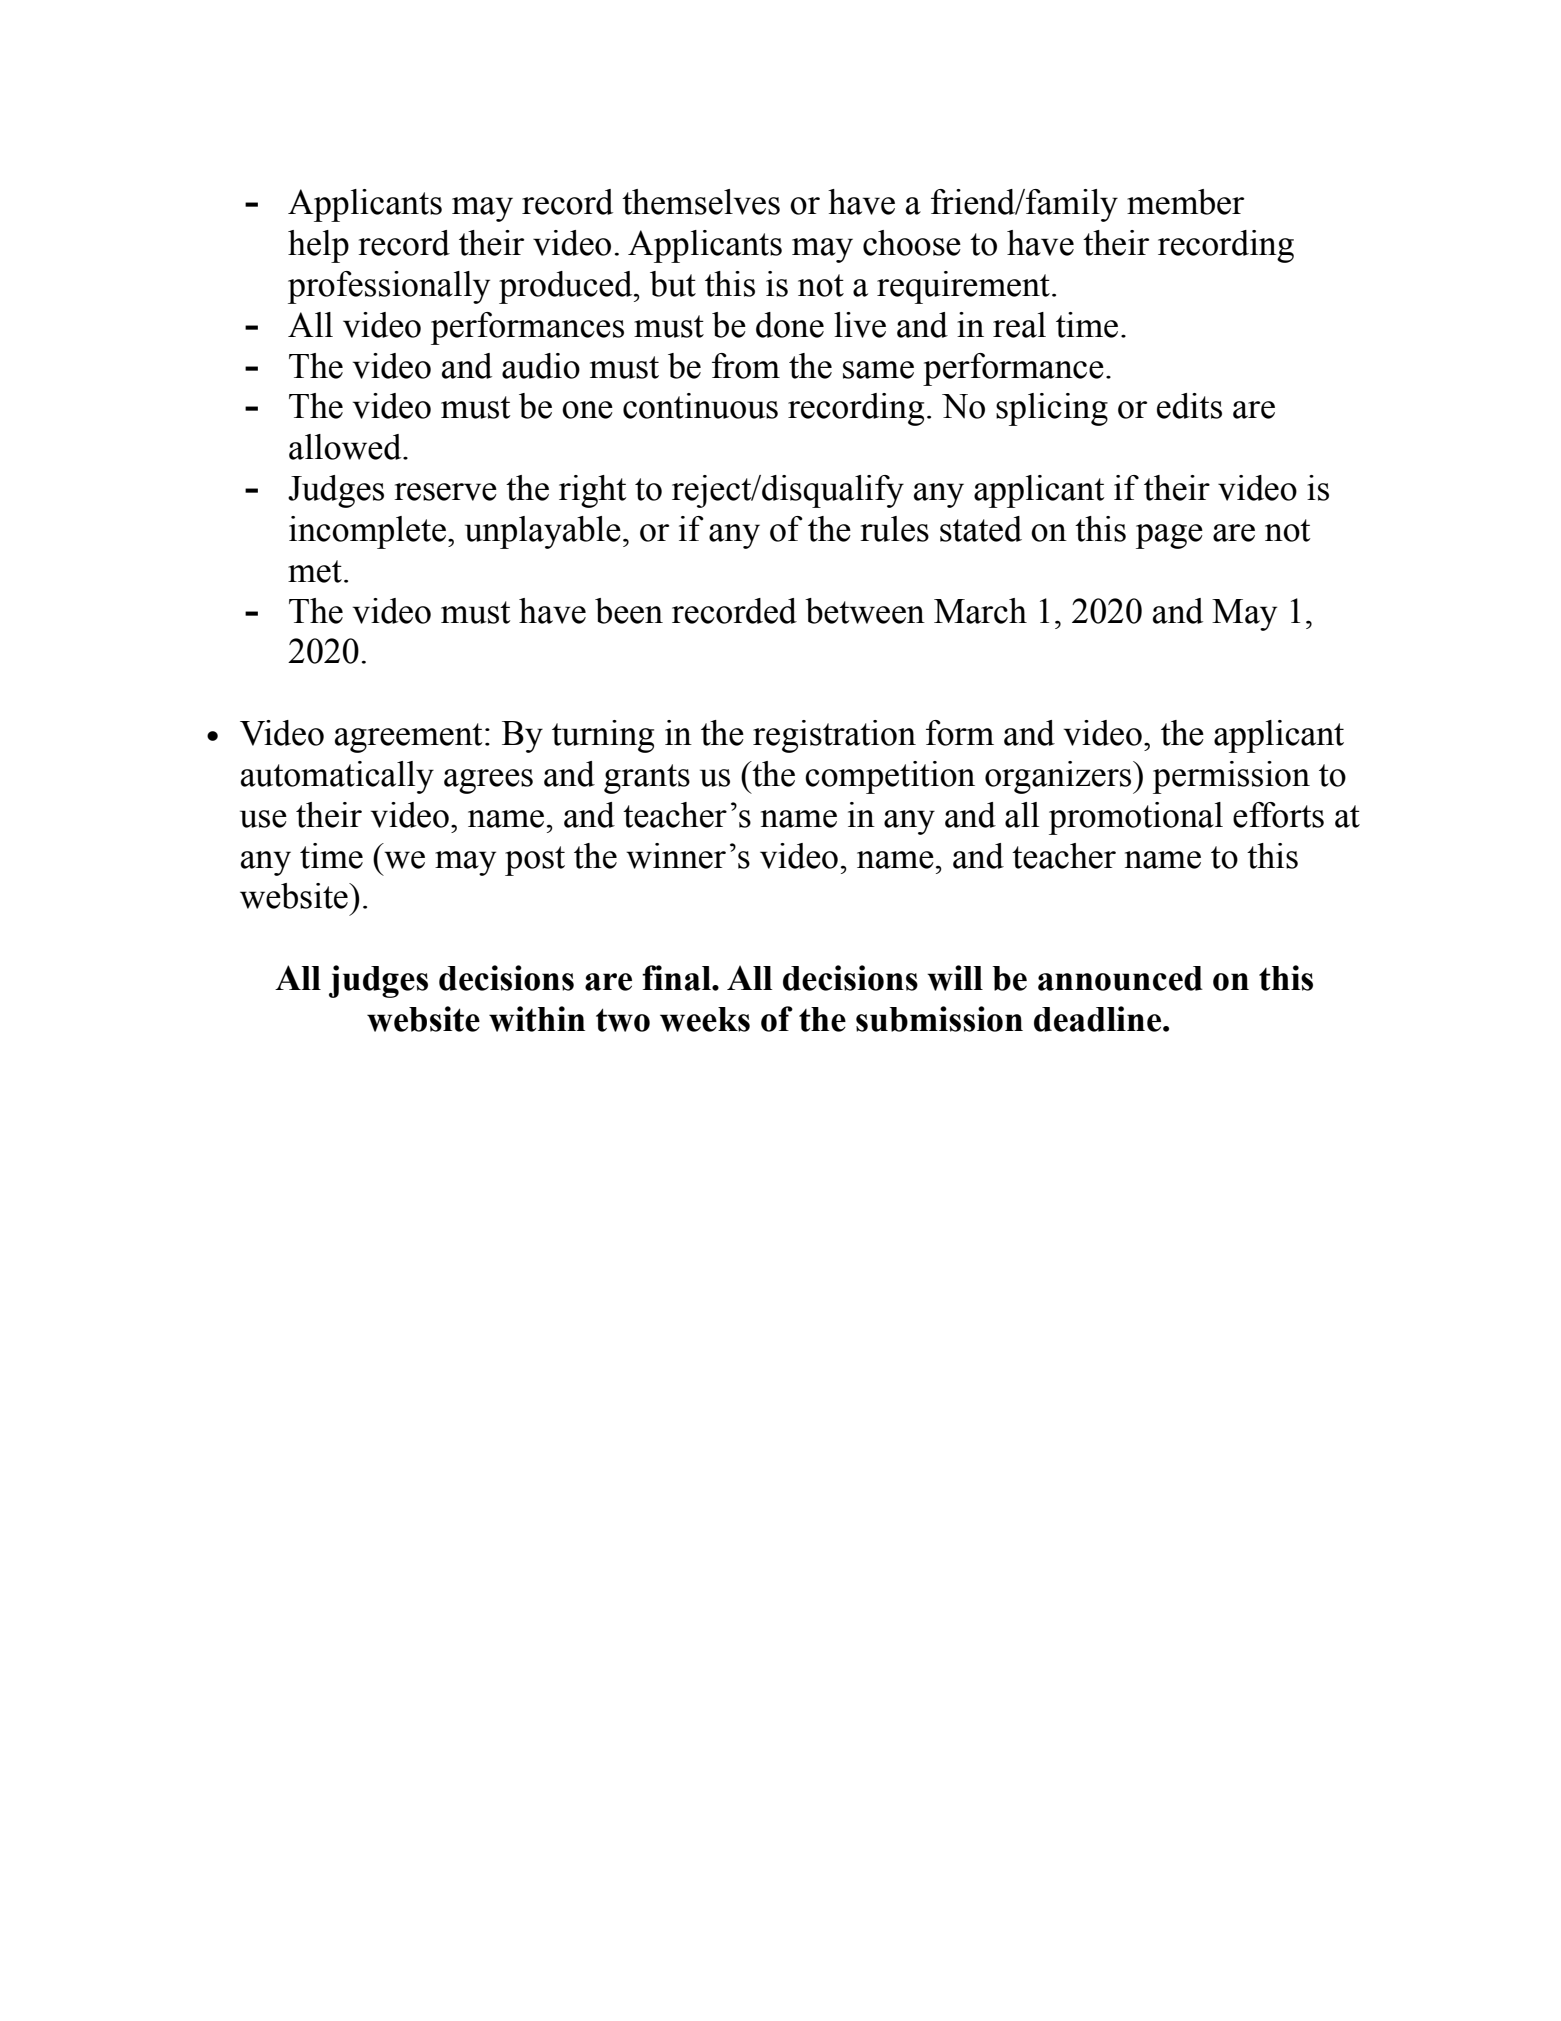 The image size is (1561, 2021). What do you see at coordinates (865, 611) in the screenshot?
I see `between` at bounding box center [865, 611].
